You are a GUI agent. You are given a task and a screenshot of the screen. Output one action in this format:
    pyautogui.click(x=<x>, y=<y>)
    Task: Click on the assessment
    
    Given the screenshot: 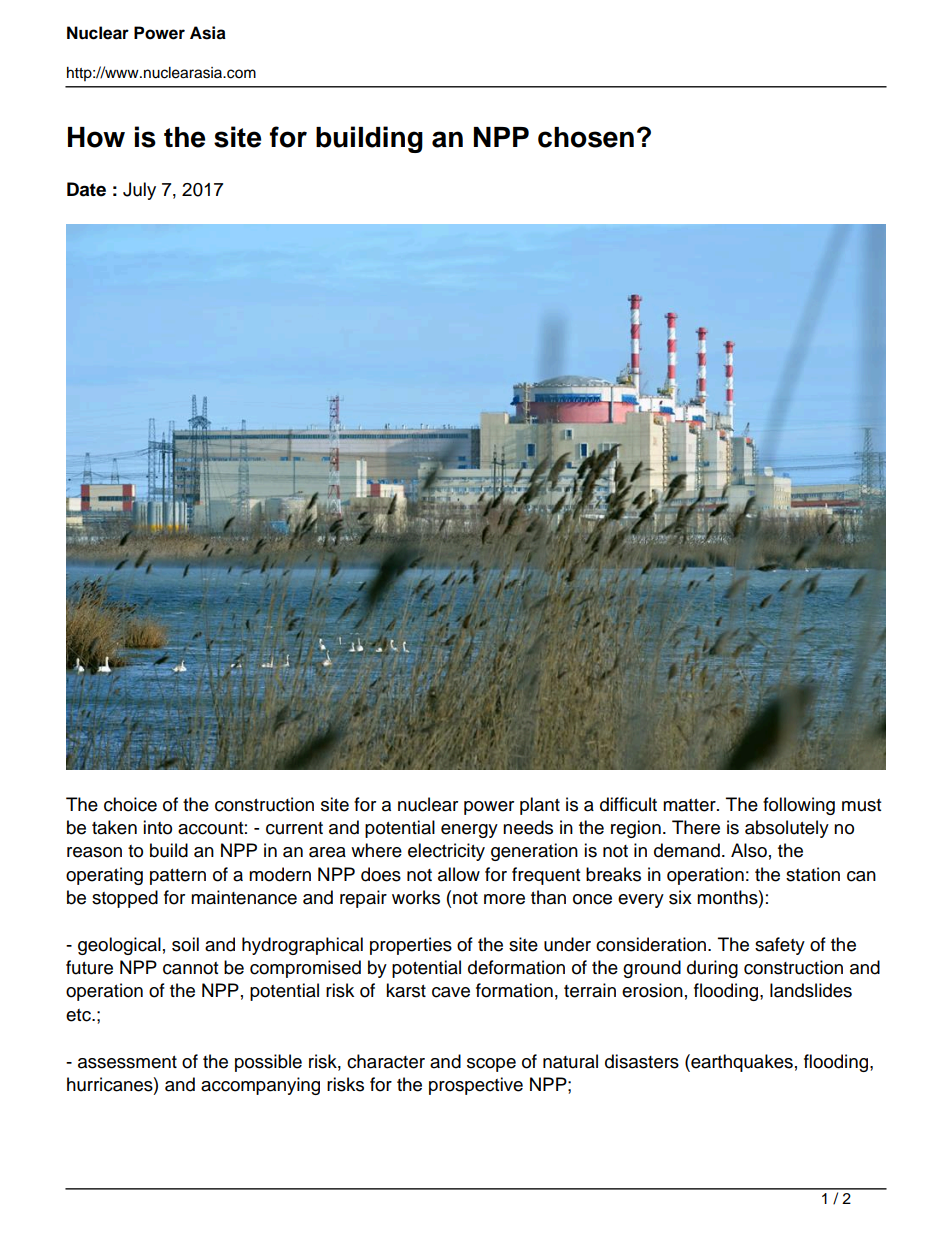 What is the action you would take?
    pyautogui.click(x=127, y=1062)
